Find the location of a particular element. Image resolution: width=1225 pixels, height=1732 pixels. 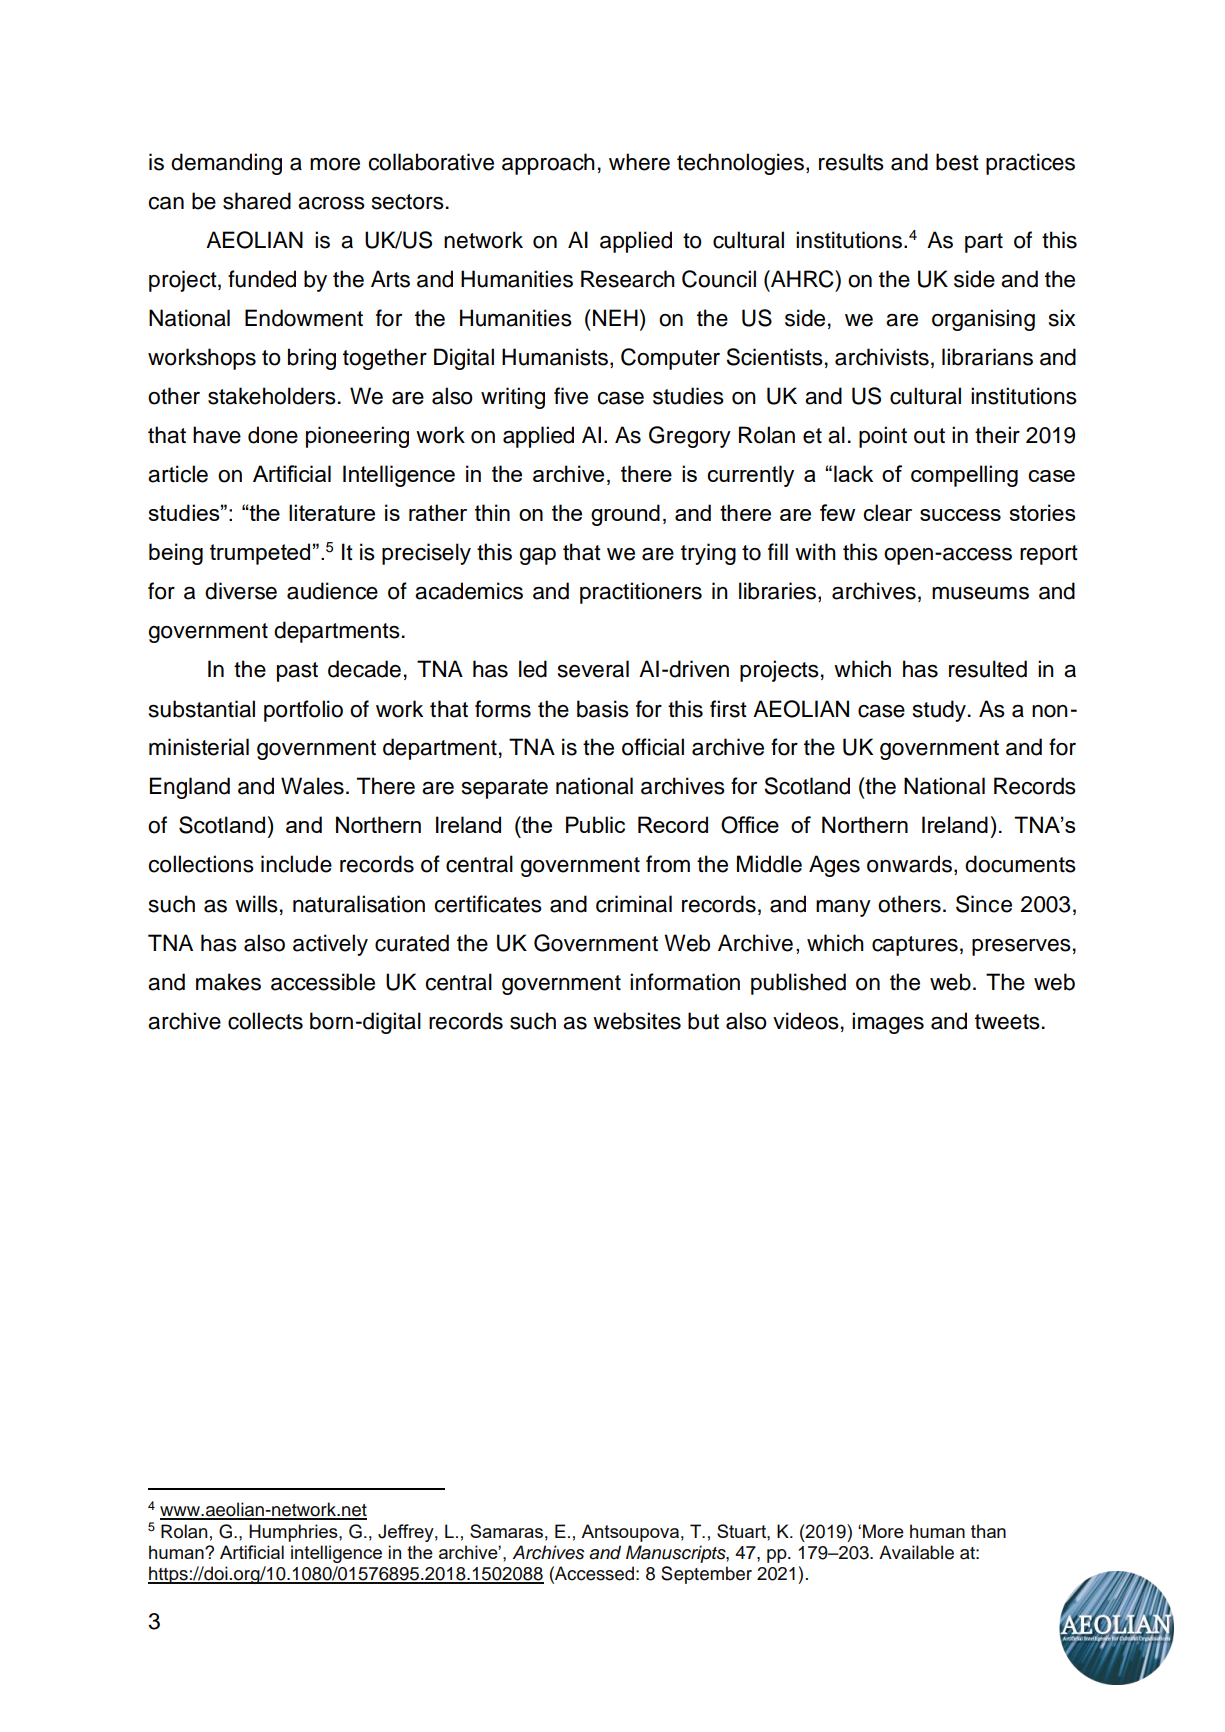

best is located at coordinates (957, 162).
